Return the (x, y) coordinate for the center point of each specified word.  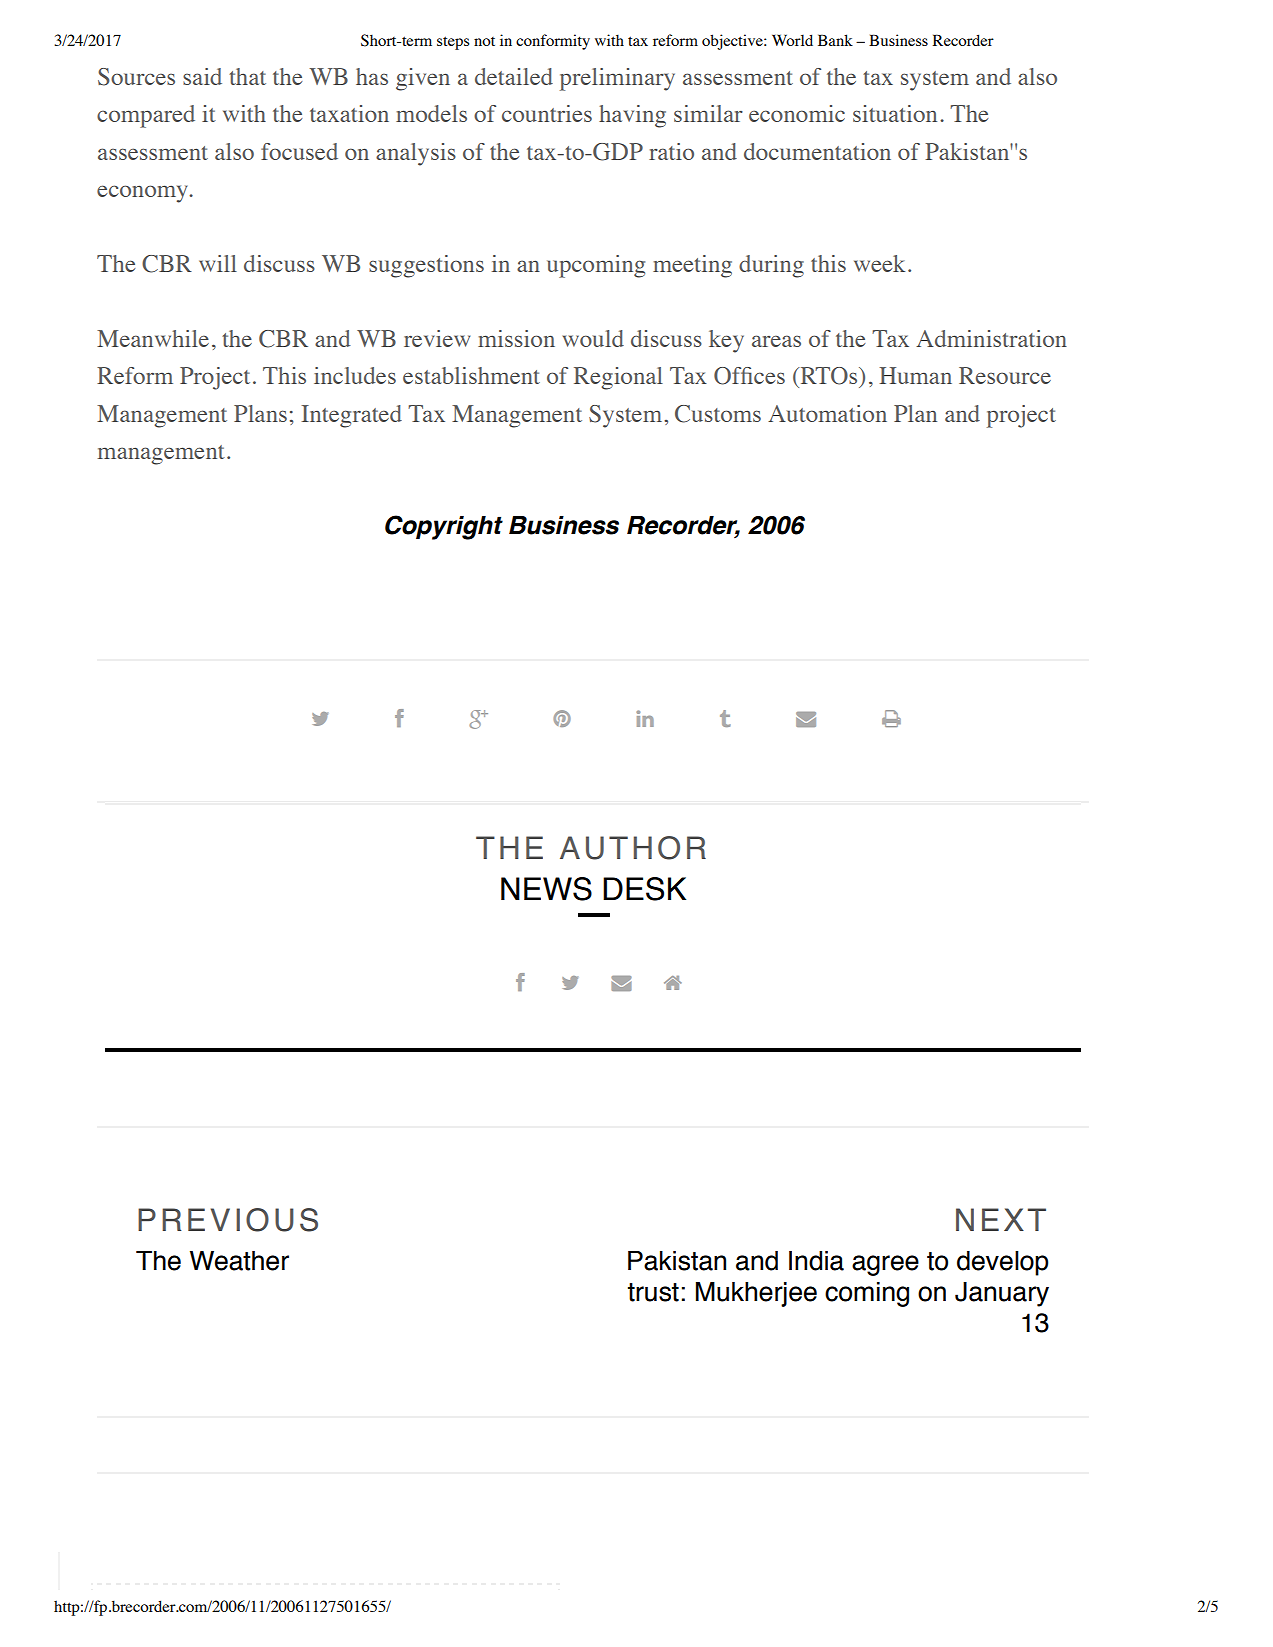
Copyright (444, 527)
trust (653, 1292)
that (247, 76)
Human (915, 375)
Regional (618, 378)
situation (895, 113)
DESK (644, 889)
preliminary (617, 79)
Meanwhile (153, 338)
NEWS (546, 889)
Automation (827, 413)
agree (885, 1265)
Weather (239, 1261)
